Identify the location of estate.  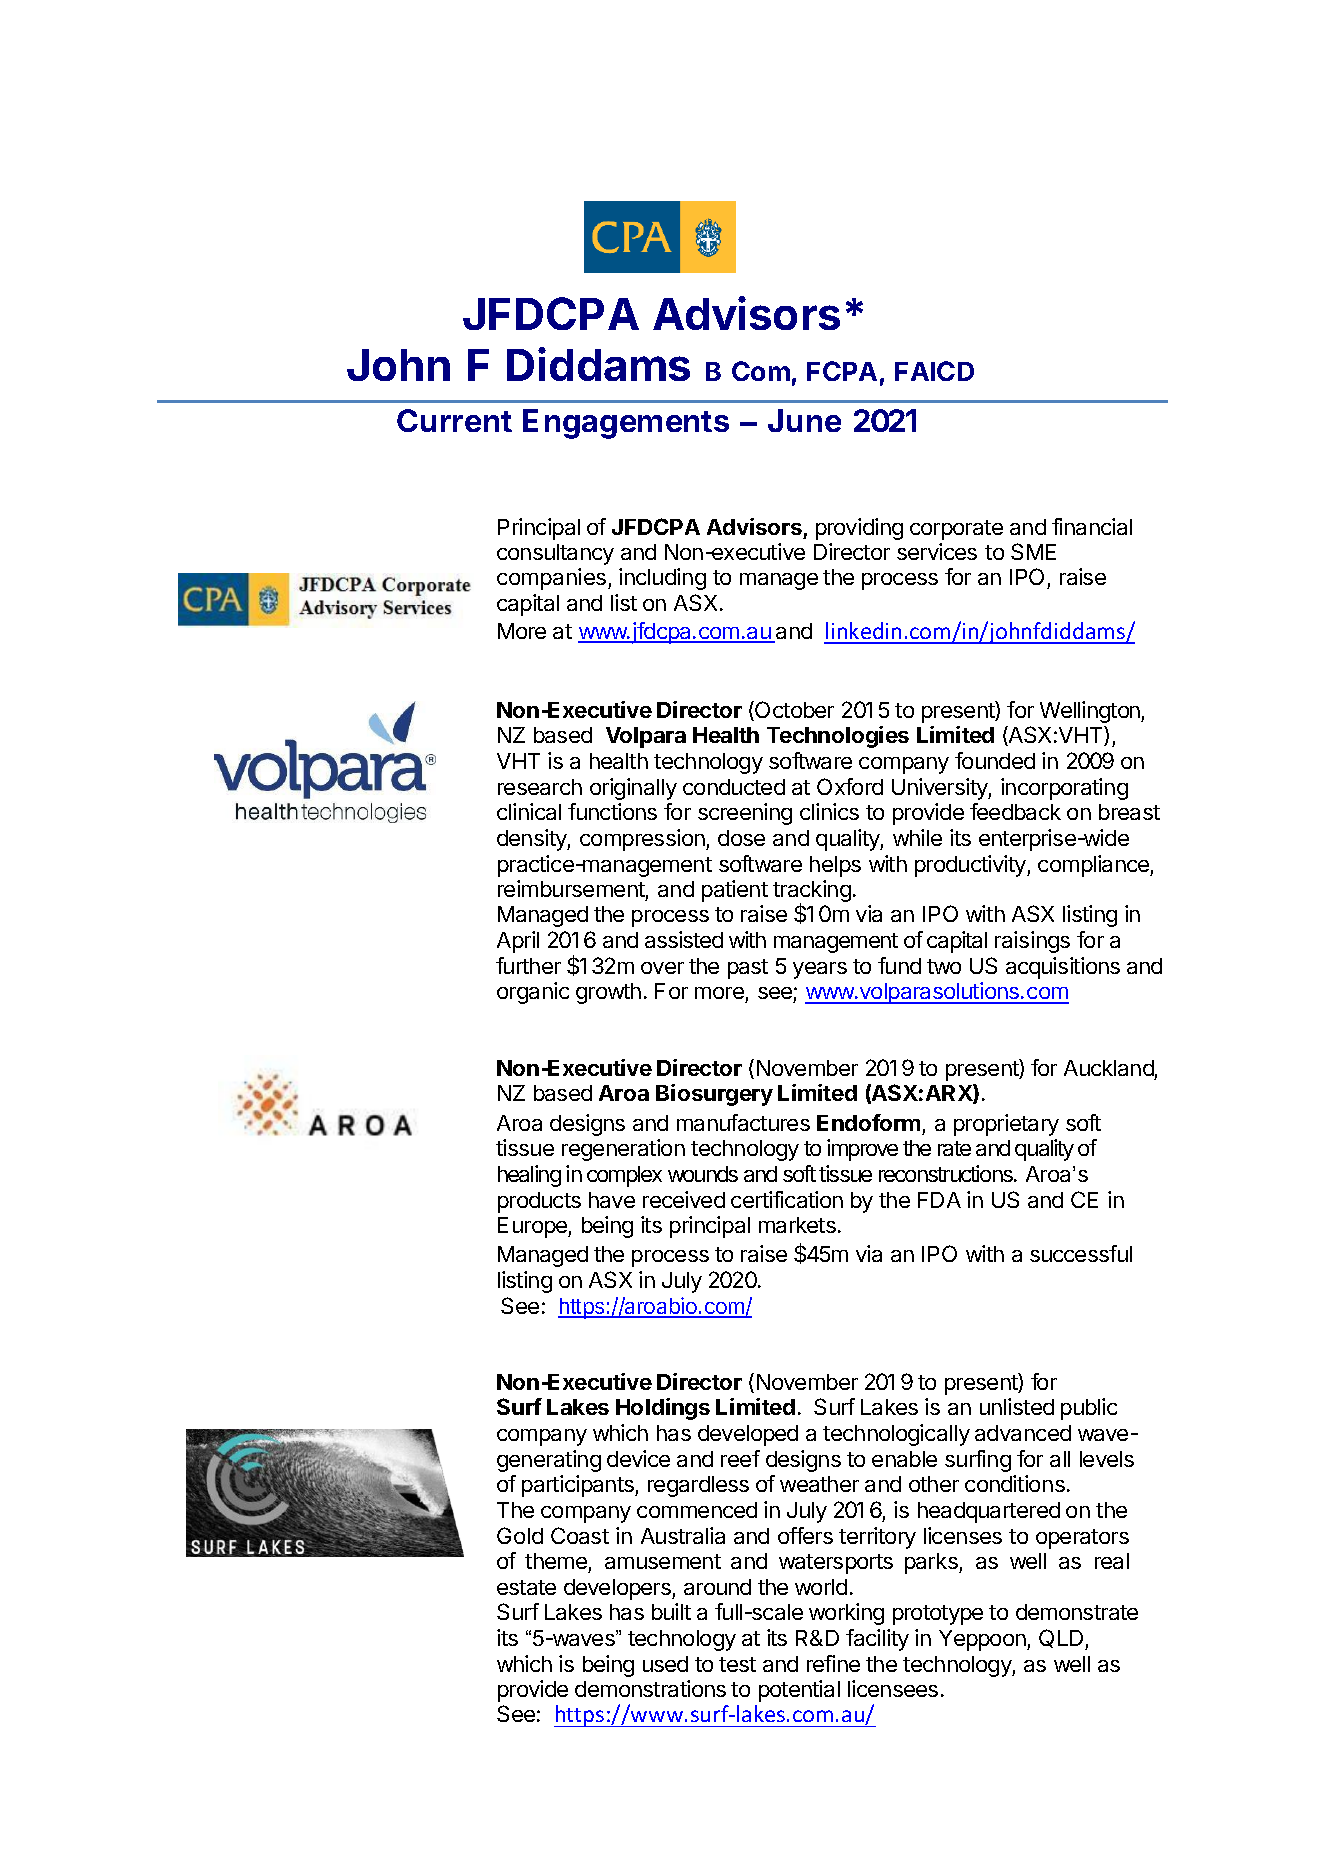
(526, 1587).
